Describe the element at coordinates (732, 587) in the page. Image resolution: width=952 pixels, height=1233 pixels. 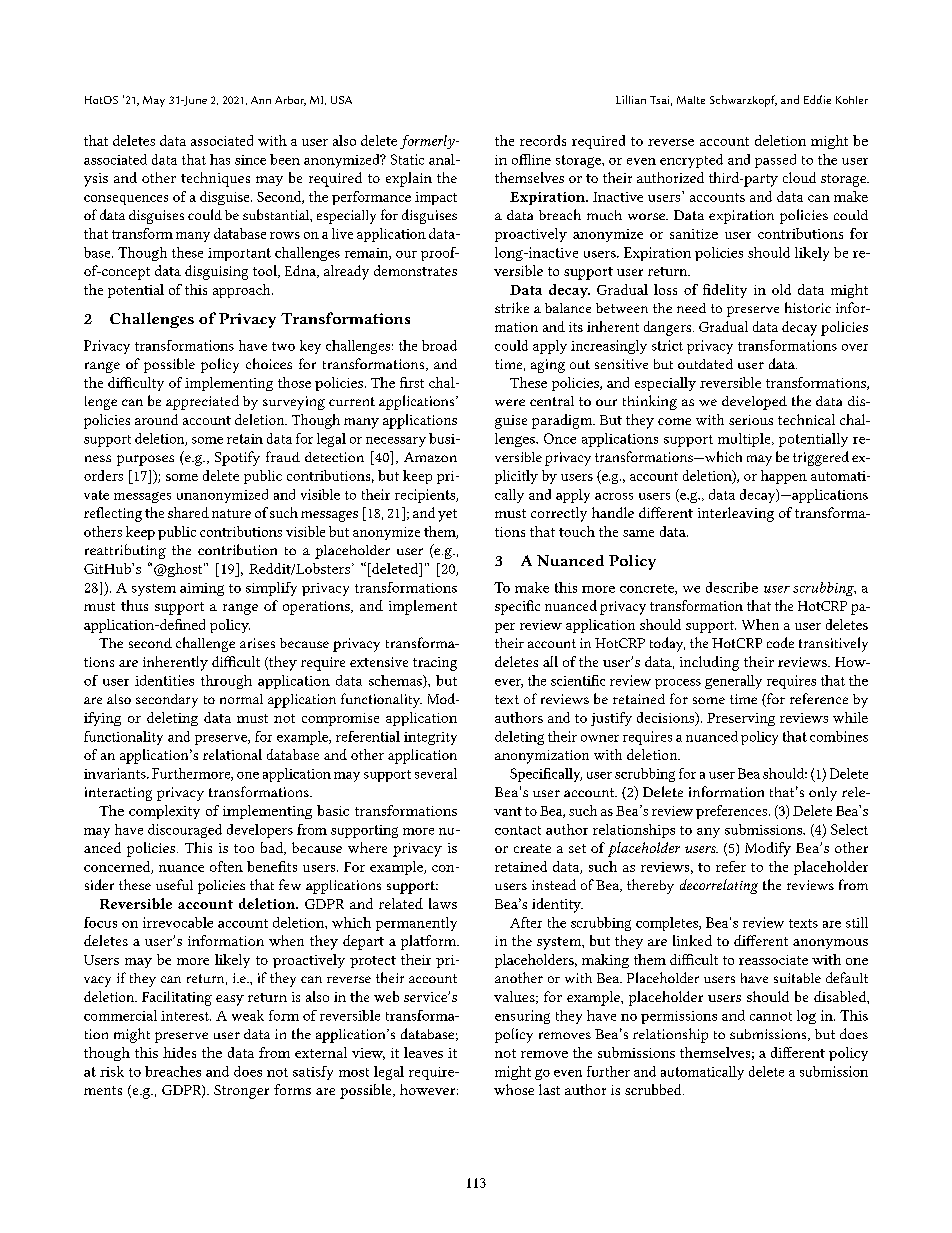
I see `describe` at that location.
